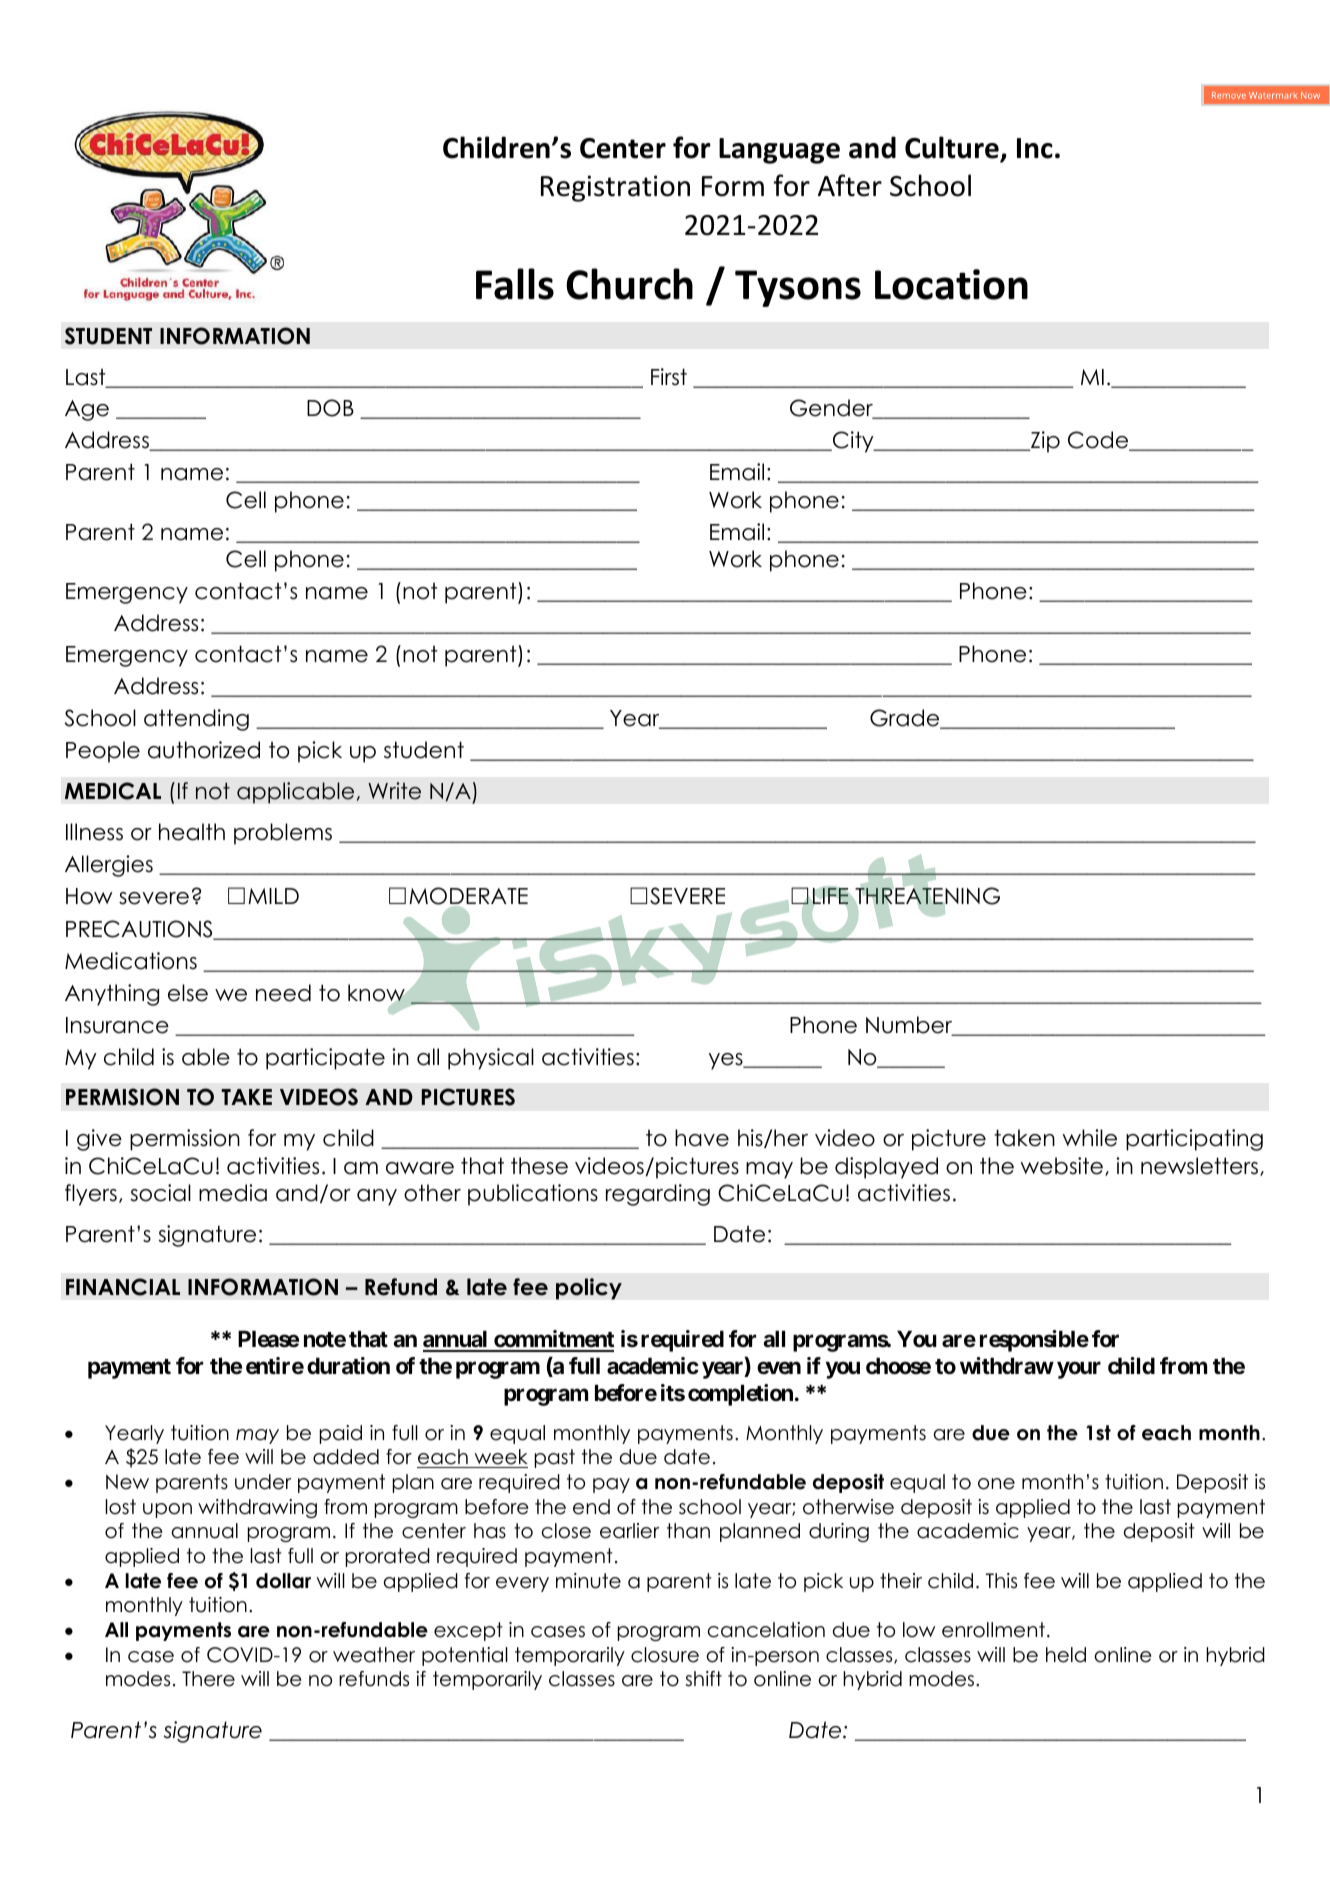 This page has height=1880, width=1330. What do you see at coordinates (702, 1138) in the page?
I see `have` at bounding box center [702, 1138].
